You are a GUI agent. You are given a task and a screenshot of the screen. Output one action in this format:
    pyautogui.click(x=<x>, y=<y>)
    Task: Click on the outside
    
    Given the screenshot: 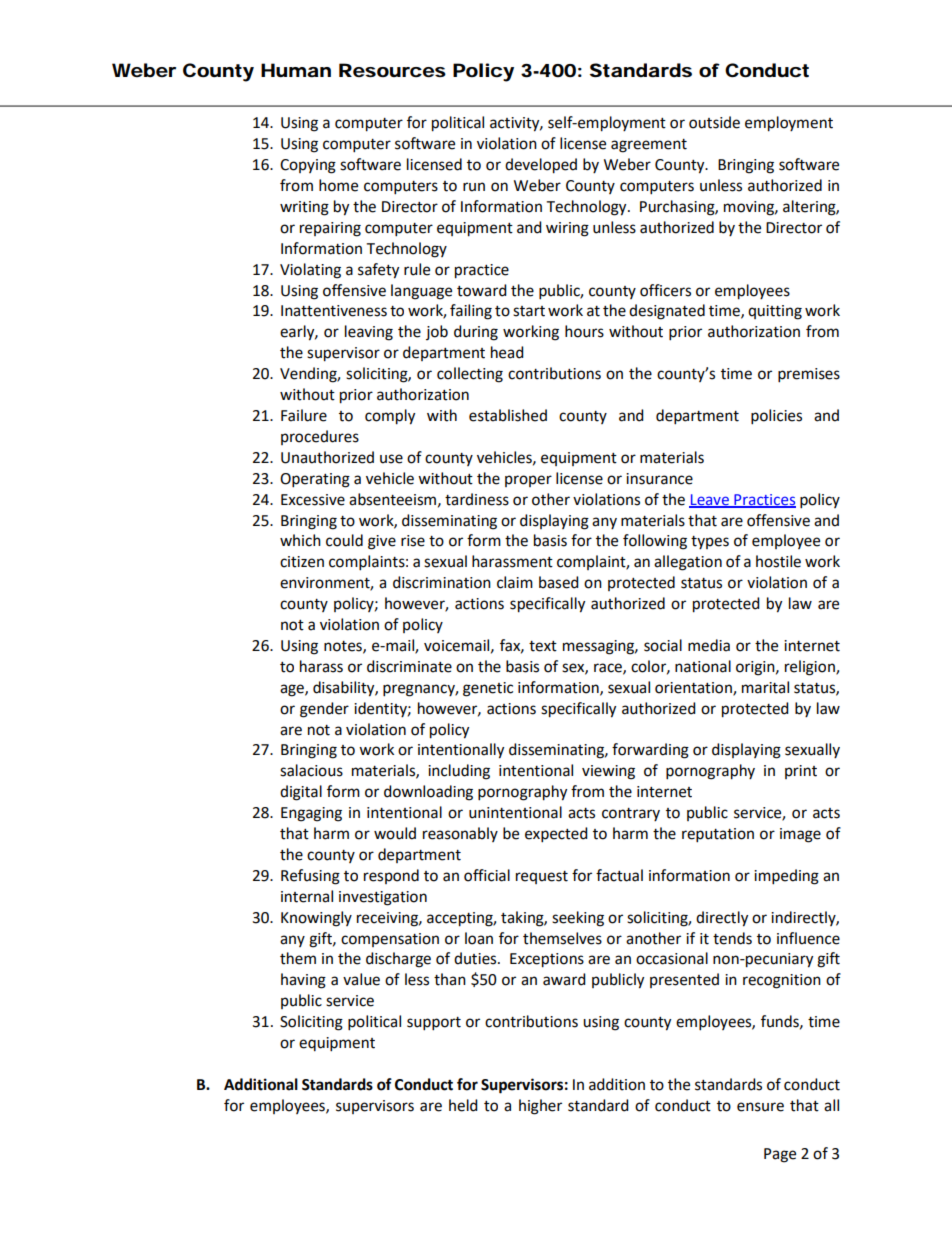 What is the action you would take?
    pyautogui.click(x=714, y=122)
